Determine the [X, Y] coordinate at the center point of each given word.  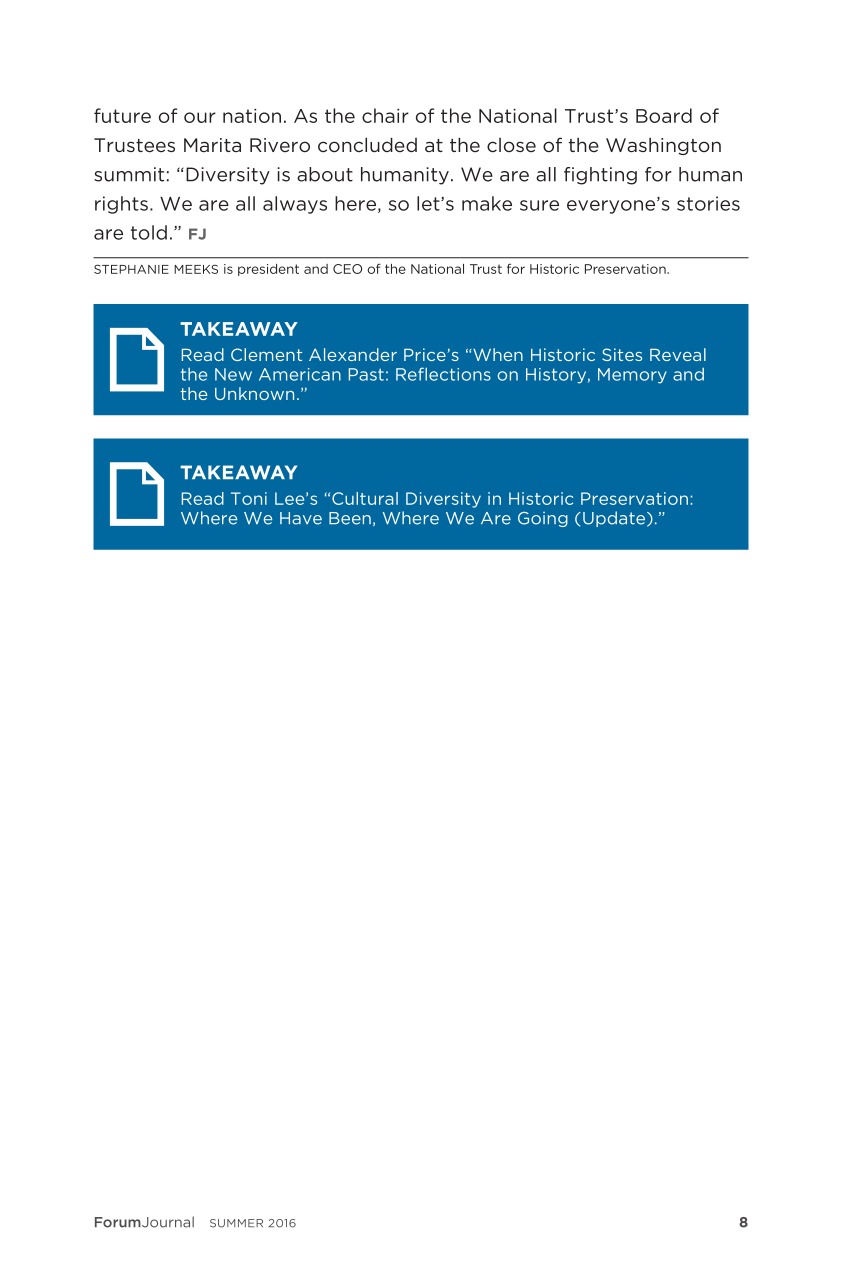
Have [301, 518]
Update [615, 519]
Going [543, 519]
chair [385, 115]
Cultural [365, 498]
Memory [632, 376]
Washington [663, 146]
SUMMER [236, 1223]
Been [350, 518]
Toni [249, 498]
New [233, 374]
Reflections [443, 374]
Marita [212, 145]
